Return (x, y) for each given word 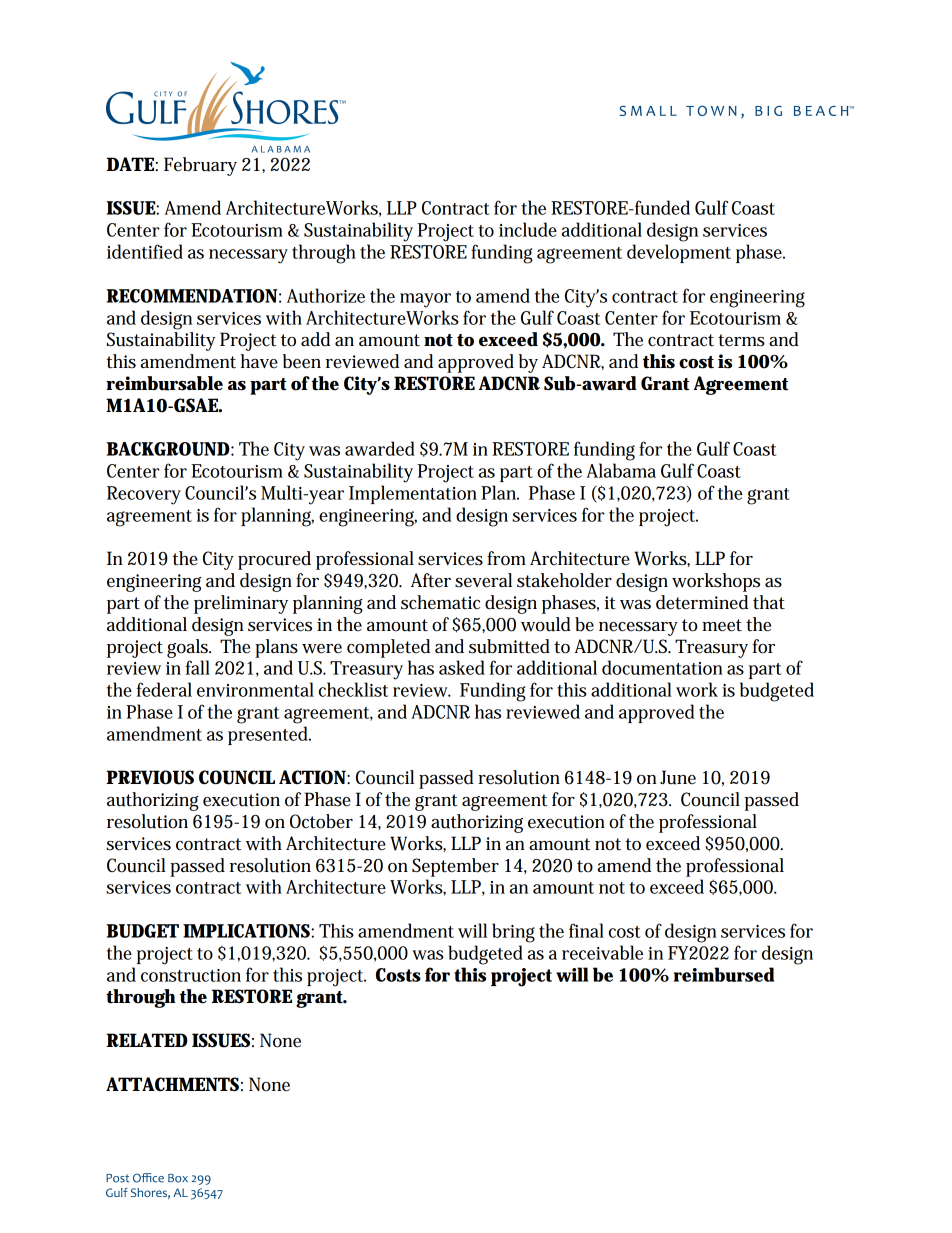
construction (191, 975)
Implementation (413, 494)
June (678, 777)
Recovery (144, 495)
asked (462, 667)
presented (269, 735)
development (679, 253)
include (528, 229)
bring (513, 933)
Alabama (621, 470)
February (200, 166)
